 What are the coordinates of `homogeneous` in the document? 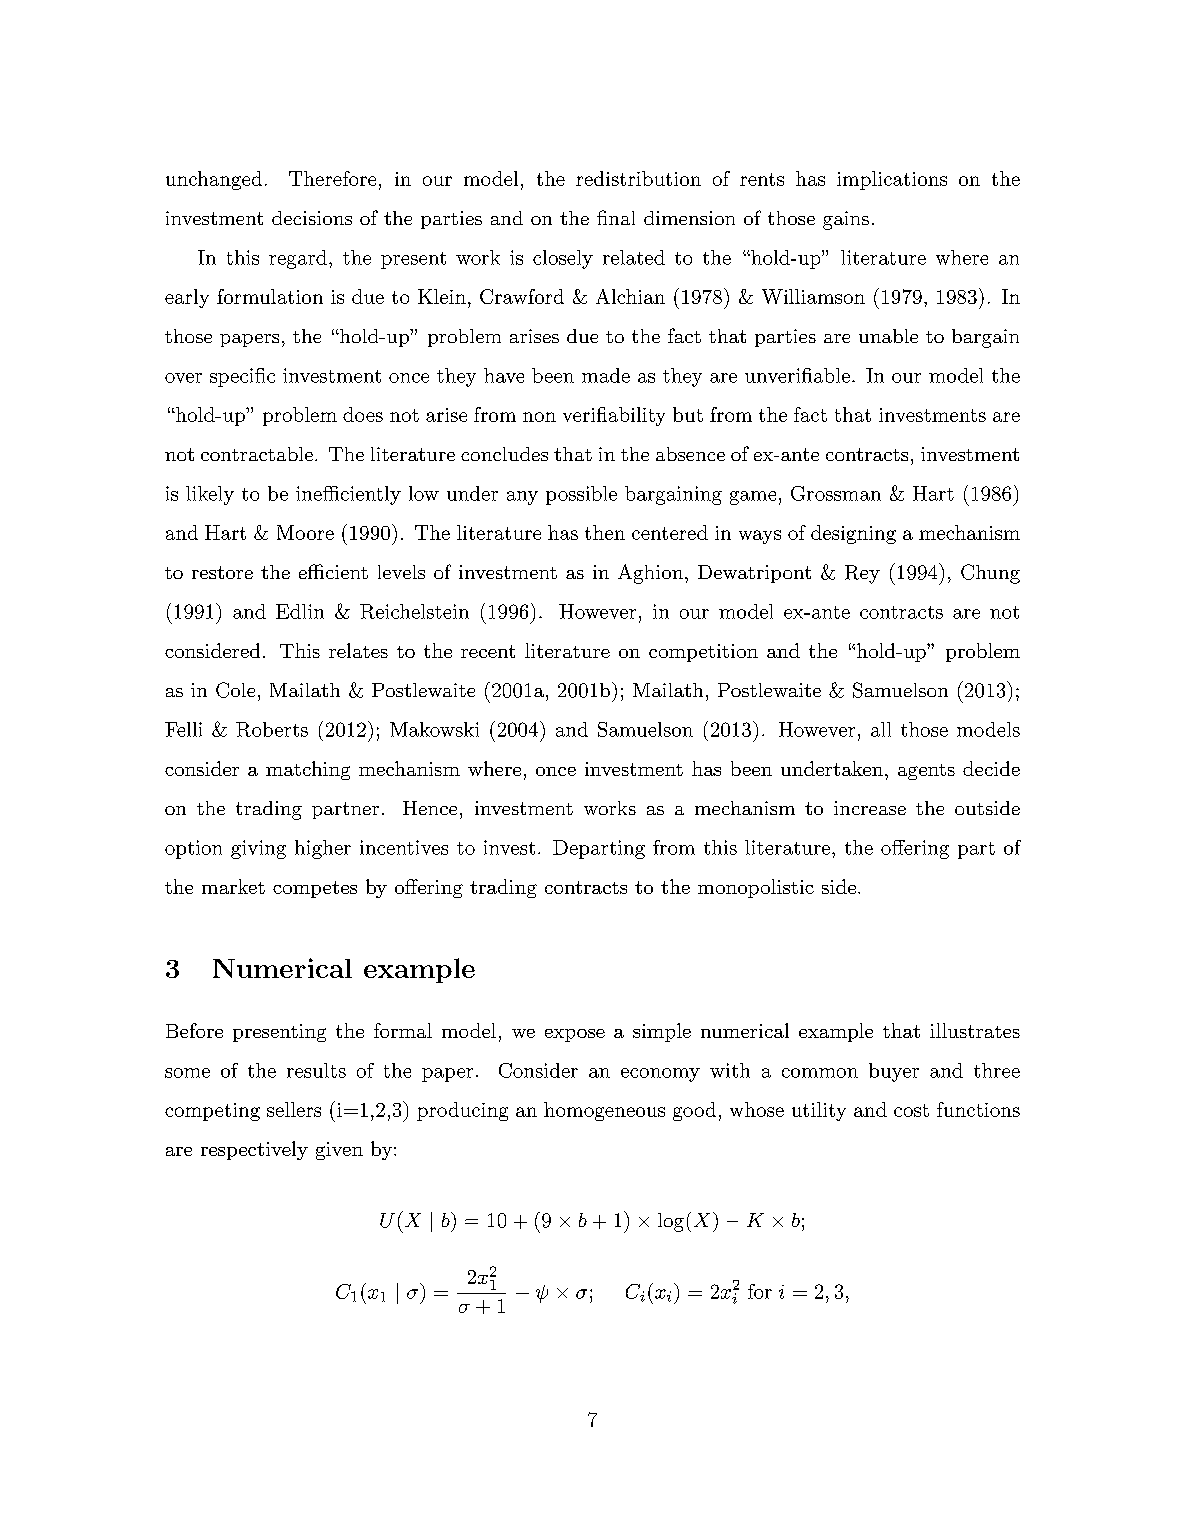 It's located at (604, 1111).
